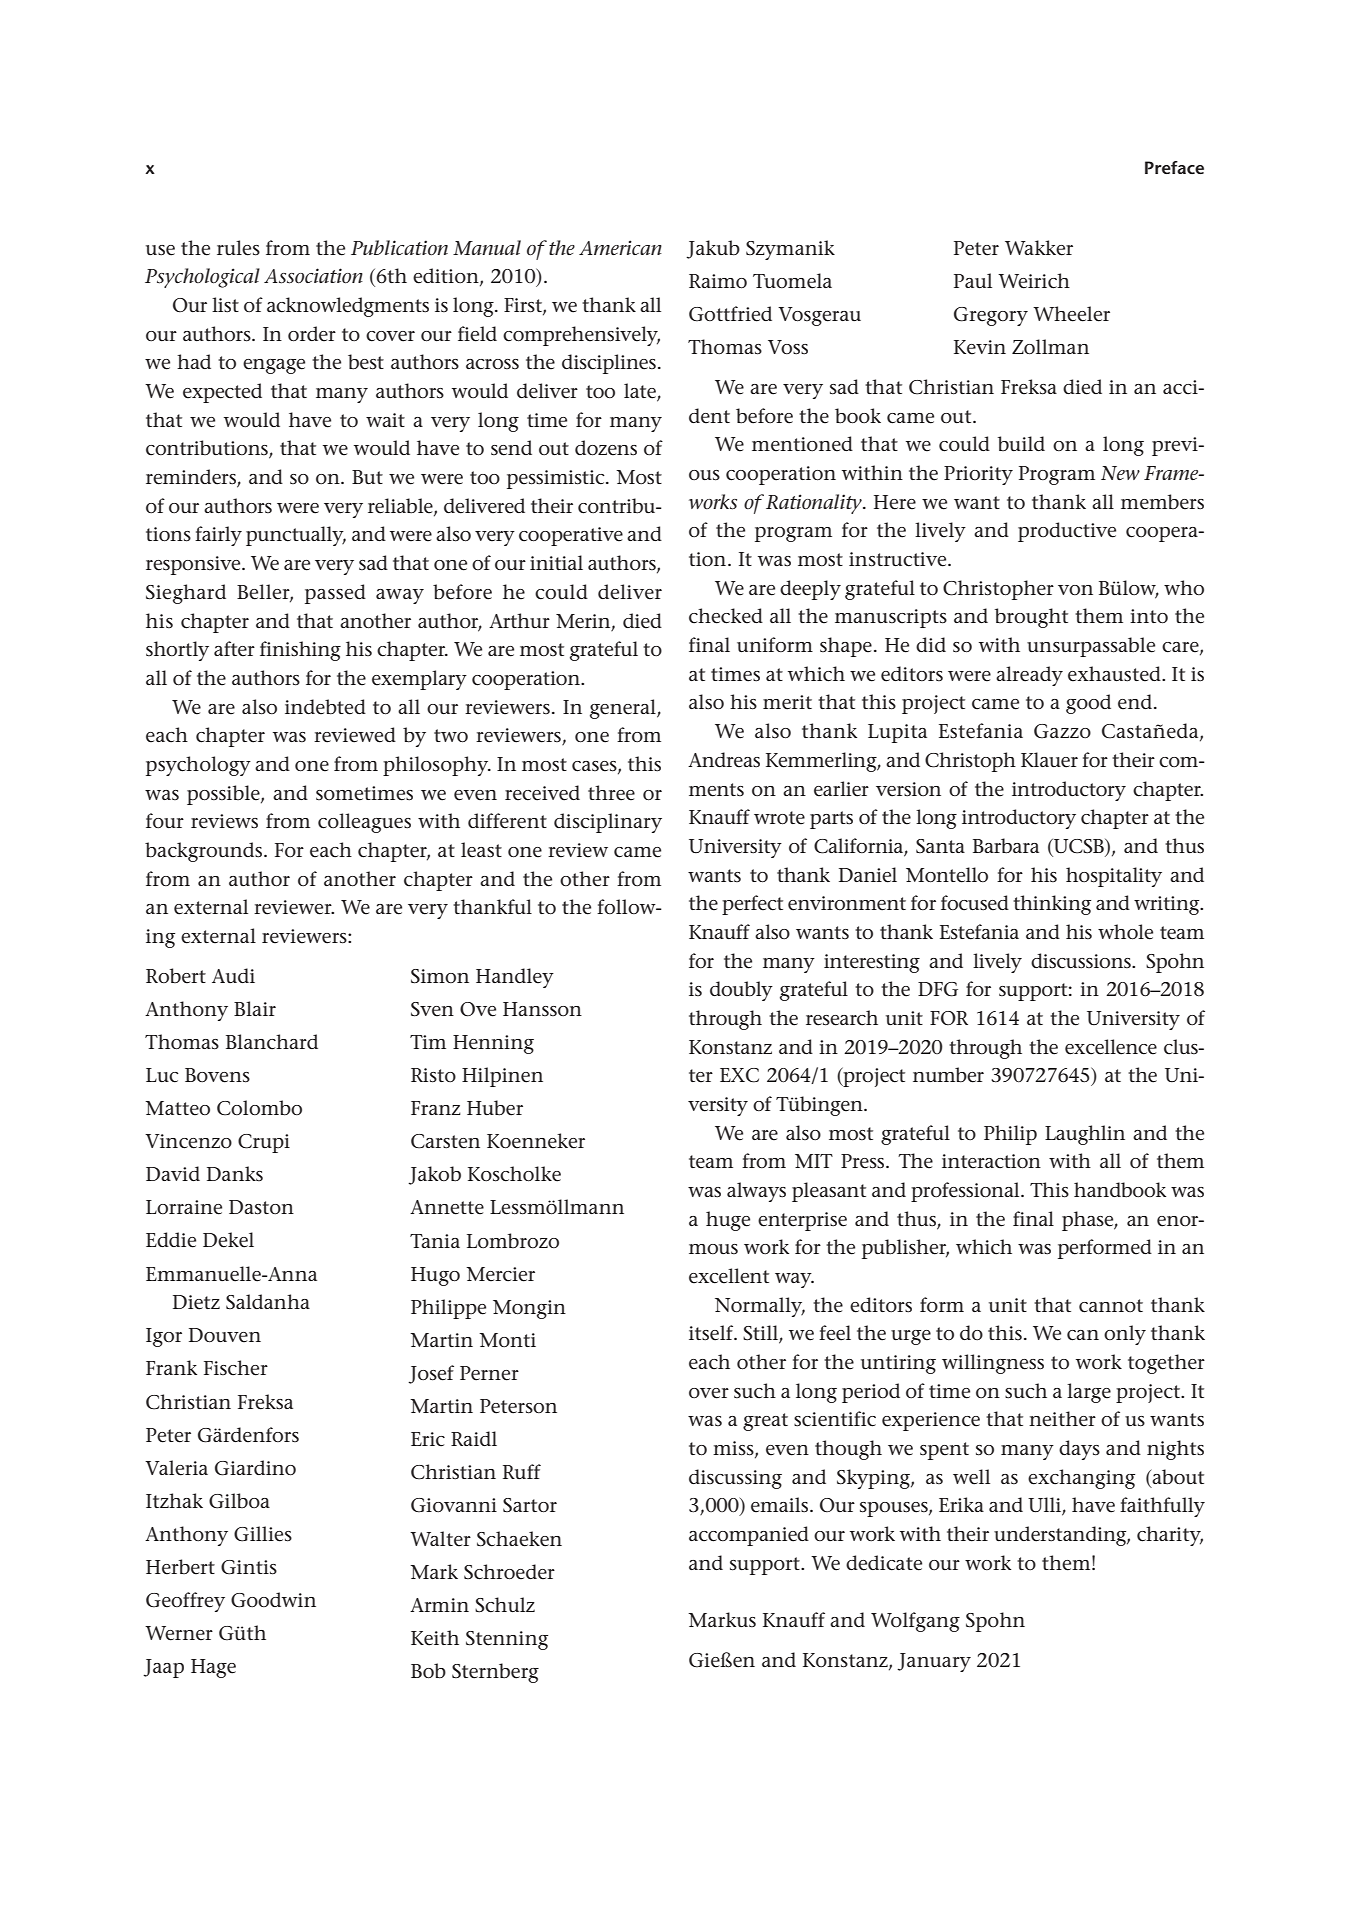 This screenshot has height=1911, width=1351. What do you see at coordinates (233, 975) in the screenshot?
I see `Audi` at bounding box center [233, 975].
